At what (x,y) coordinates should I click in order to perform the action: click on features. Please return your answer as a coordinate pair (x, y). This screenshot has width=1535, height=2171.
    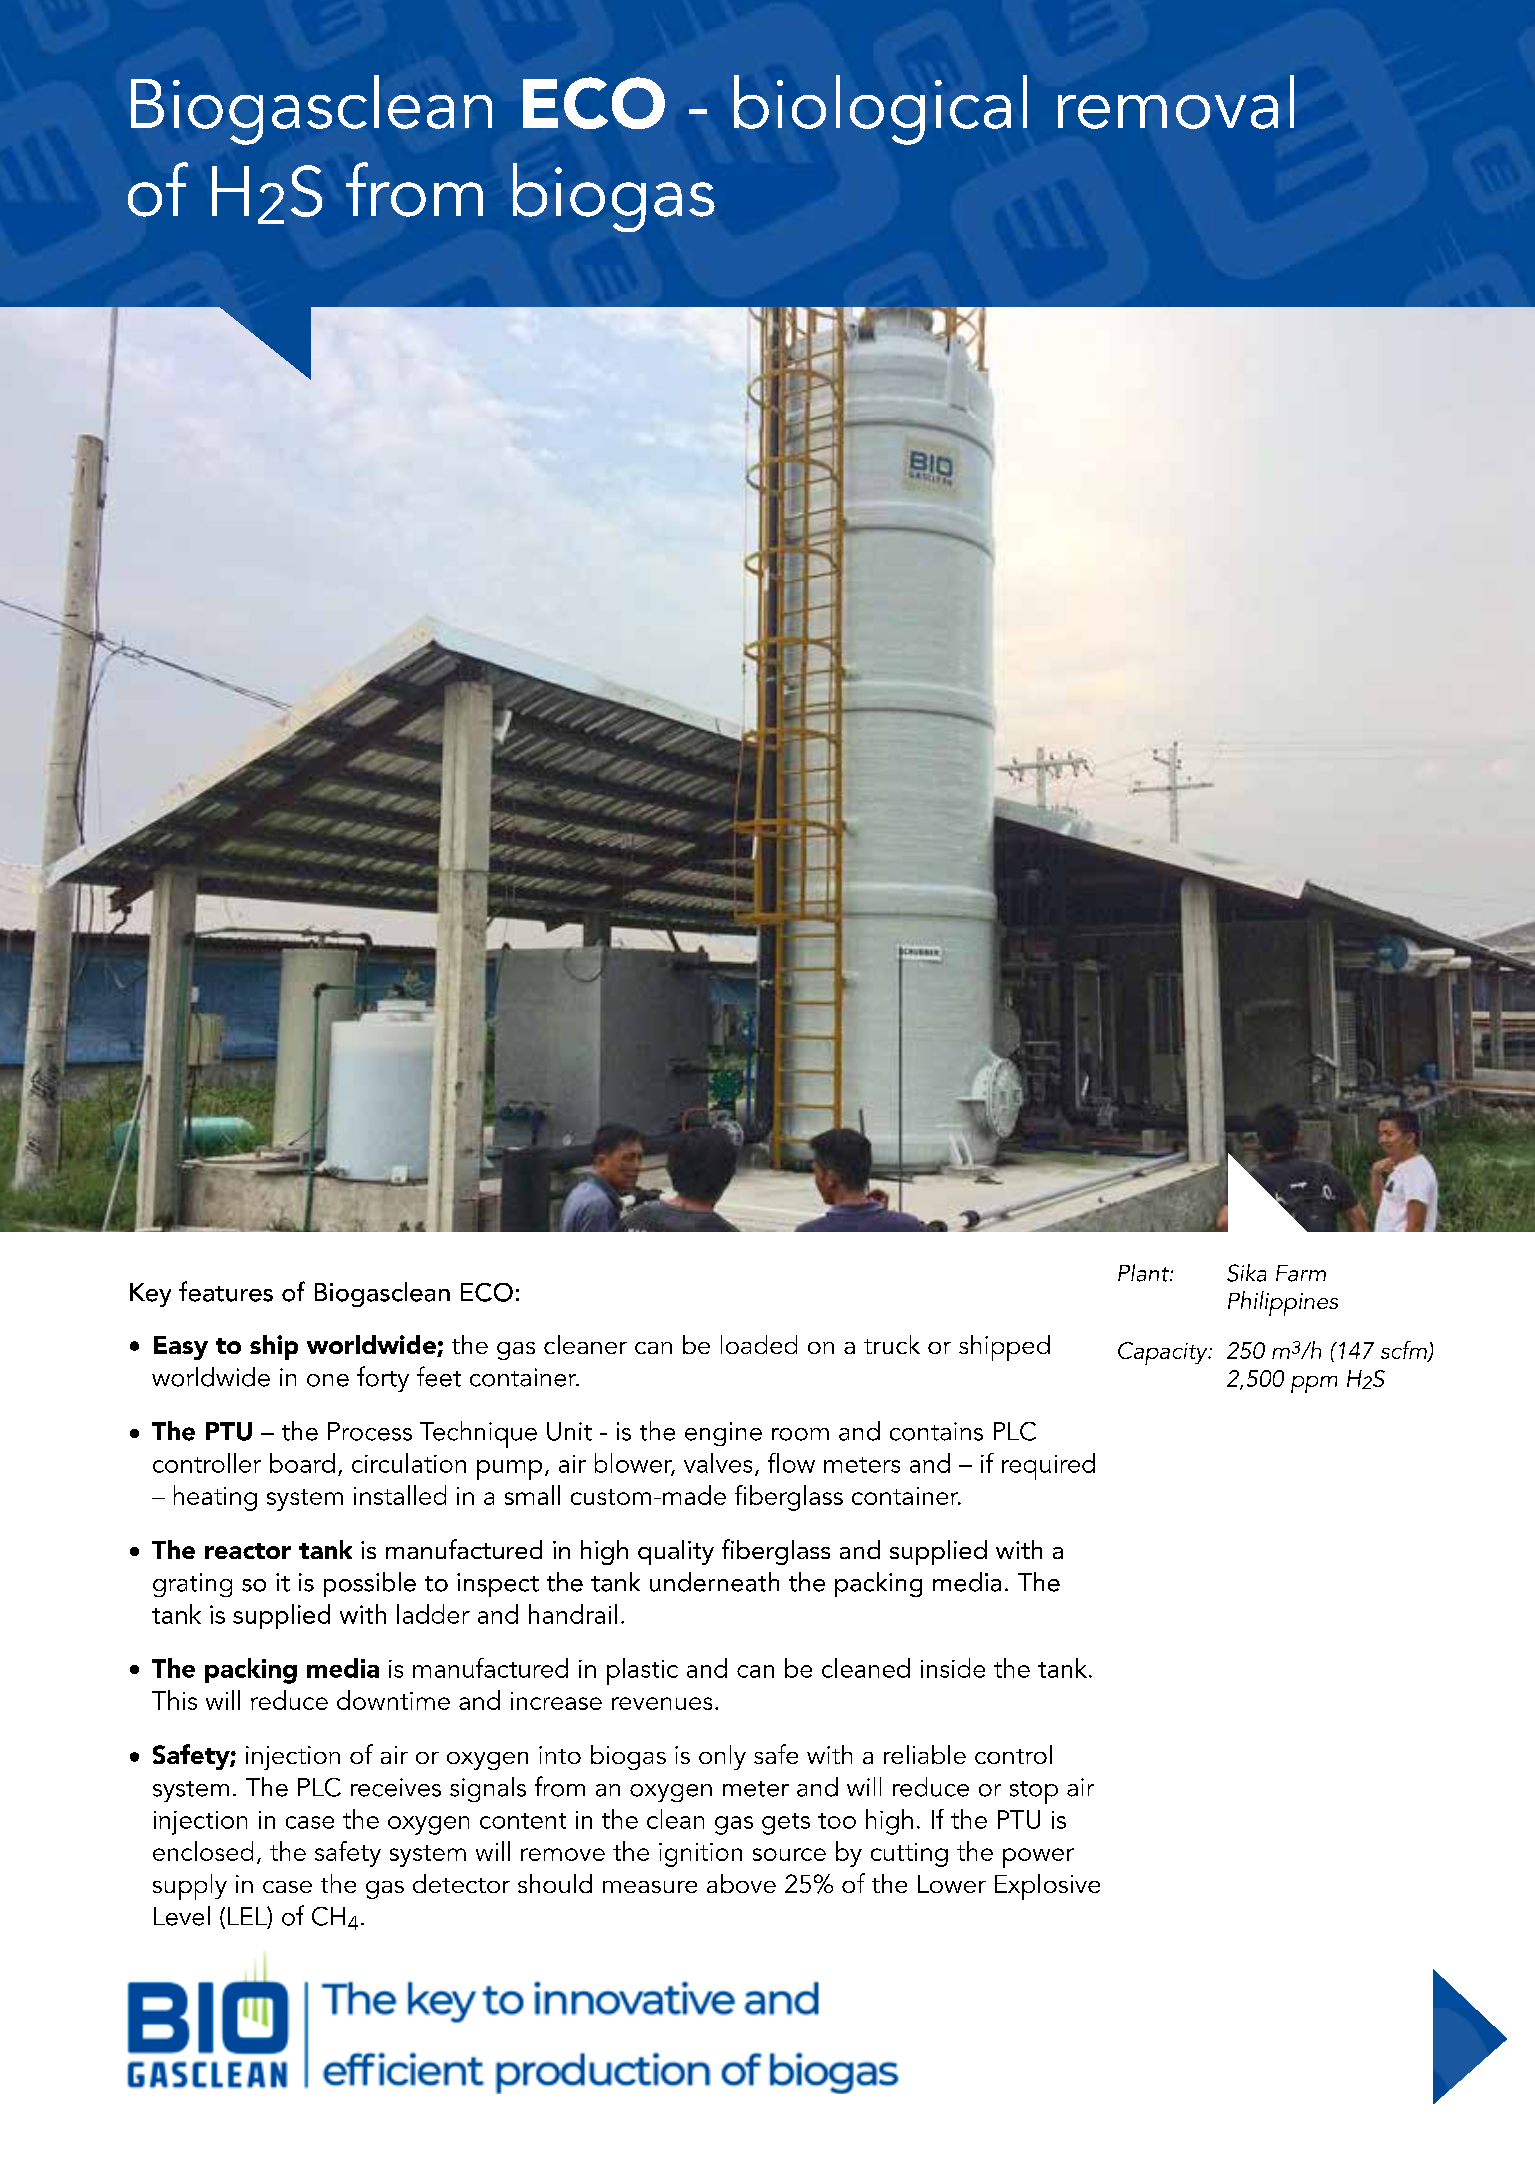
    Looking at the image, I should click on (226, 1291).
